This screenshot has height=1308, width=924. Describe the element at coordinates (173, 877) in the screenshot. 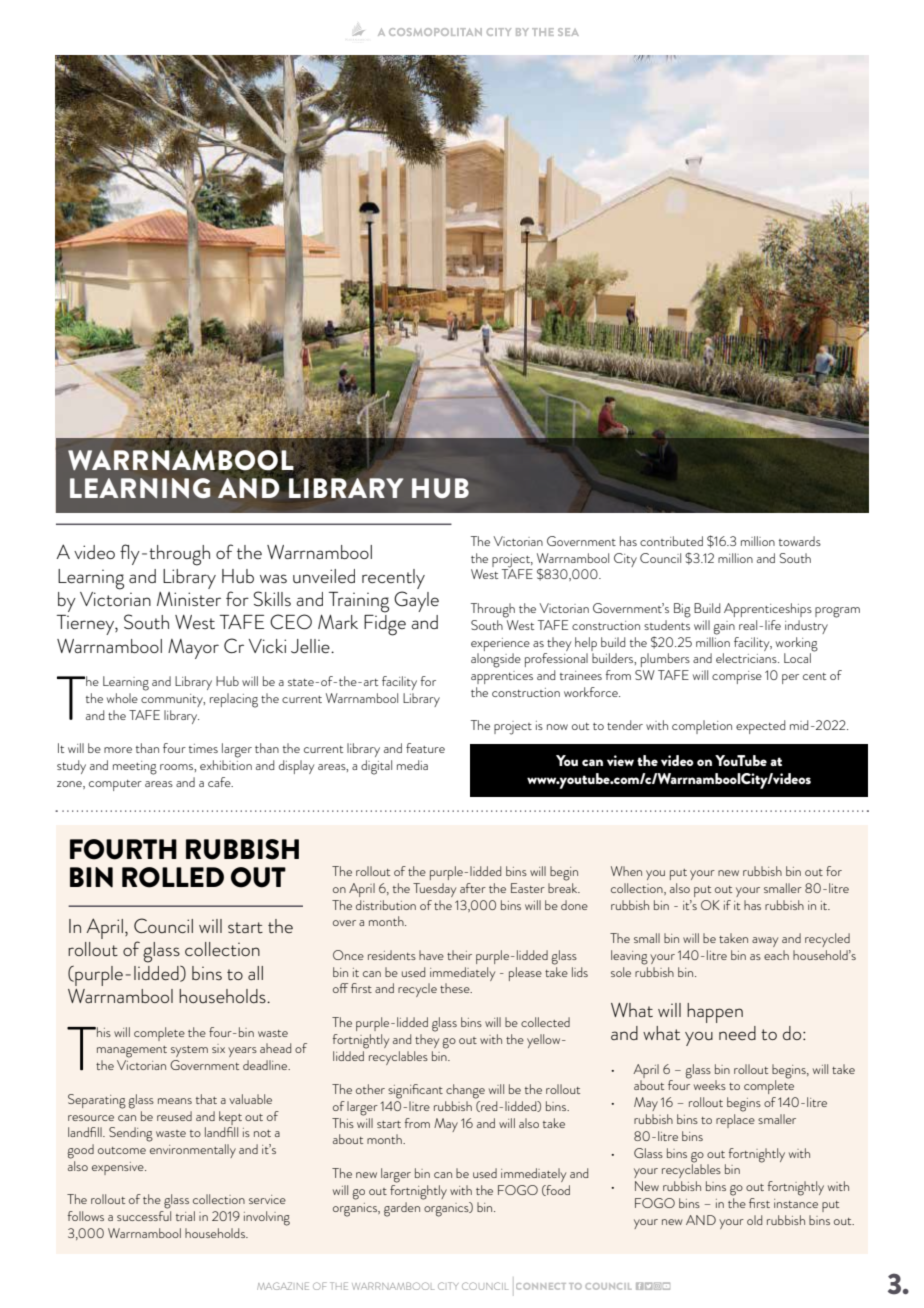

I see `ROLLED` at that location.
